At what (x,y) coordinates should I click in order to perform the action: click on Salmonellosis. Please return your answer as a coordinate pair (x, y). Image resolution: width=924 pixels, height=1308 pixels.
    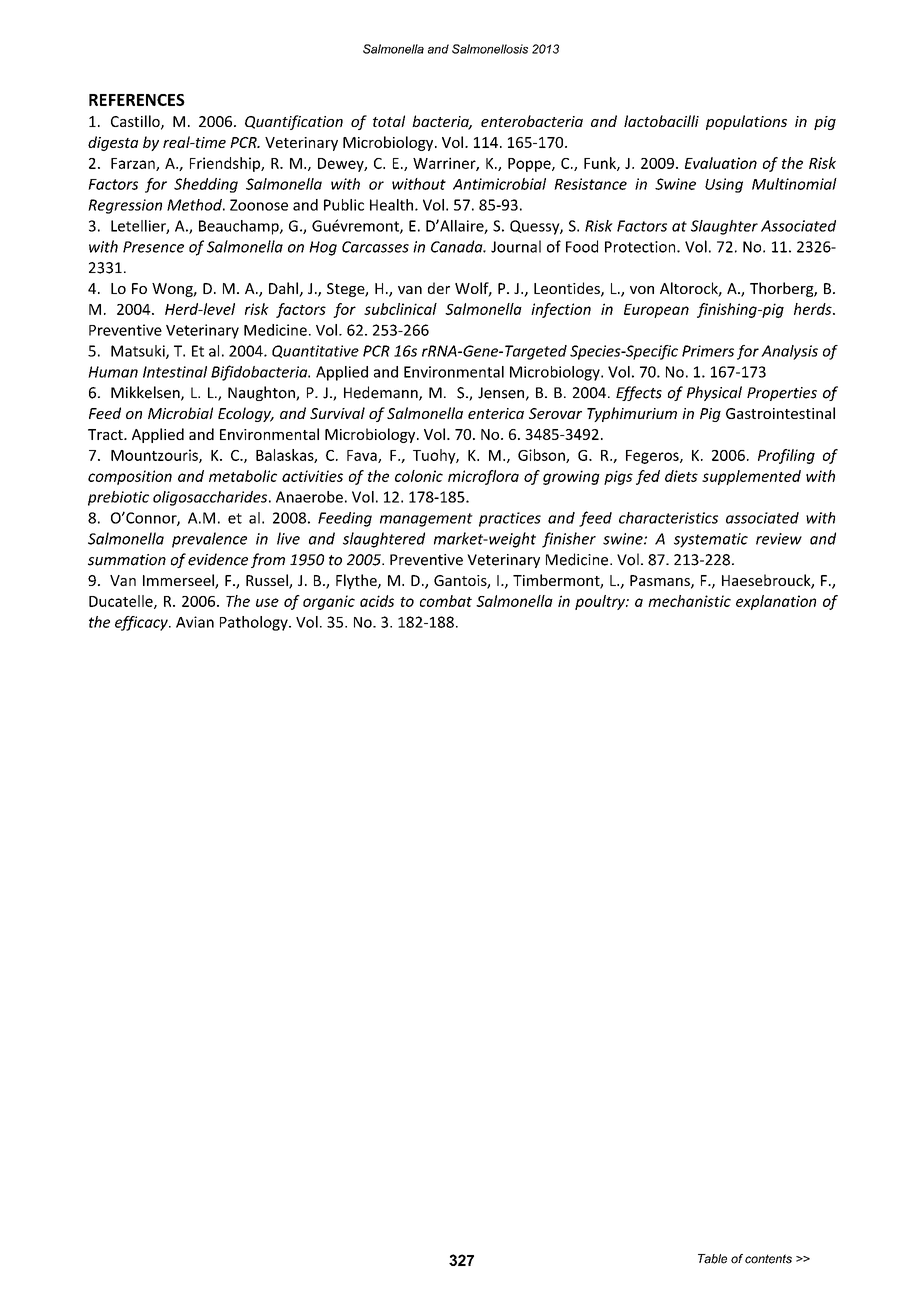
    Looking at the image, I should click on (490, 49).
